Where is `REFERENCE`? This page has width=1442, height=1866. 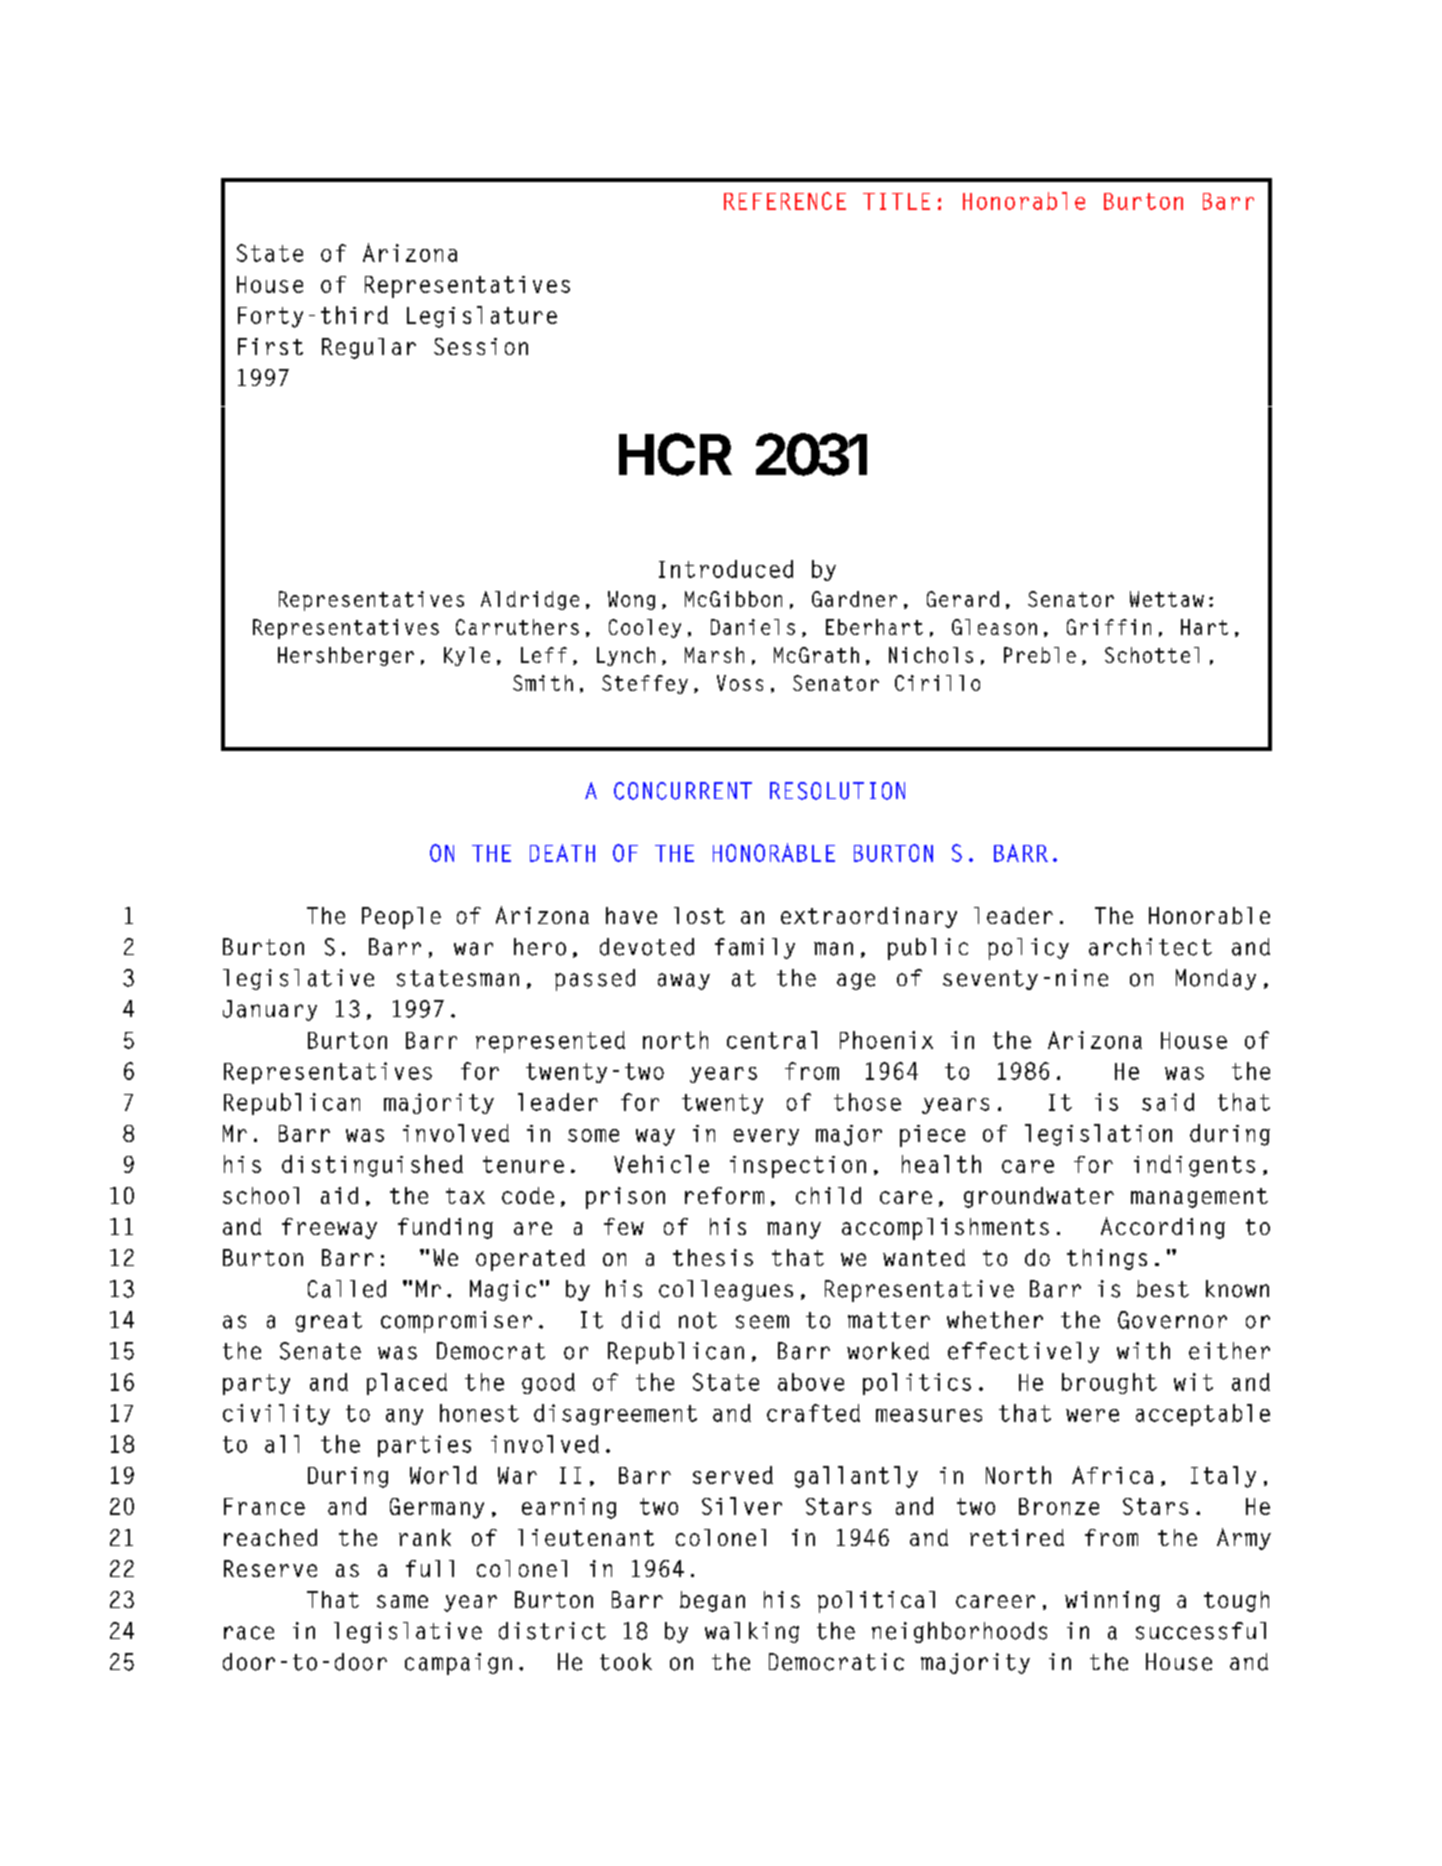 REFERENCE is located at coordinates (785, 201).
